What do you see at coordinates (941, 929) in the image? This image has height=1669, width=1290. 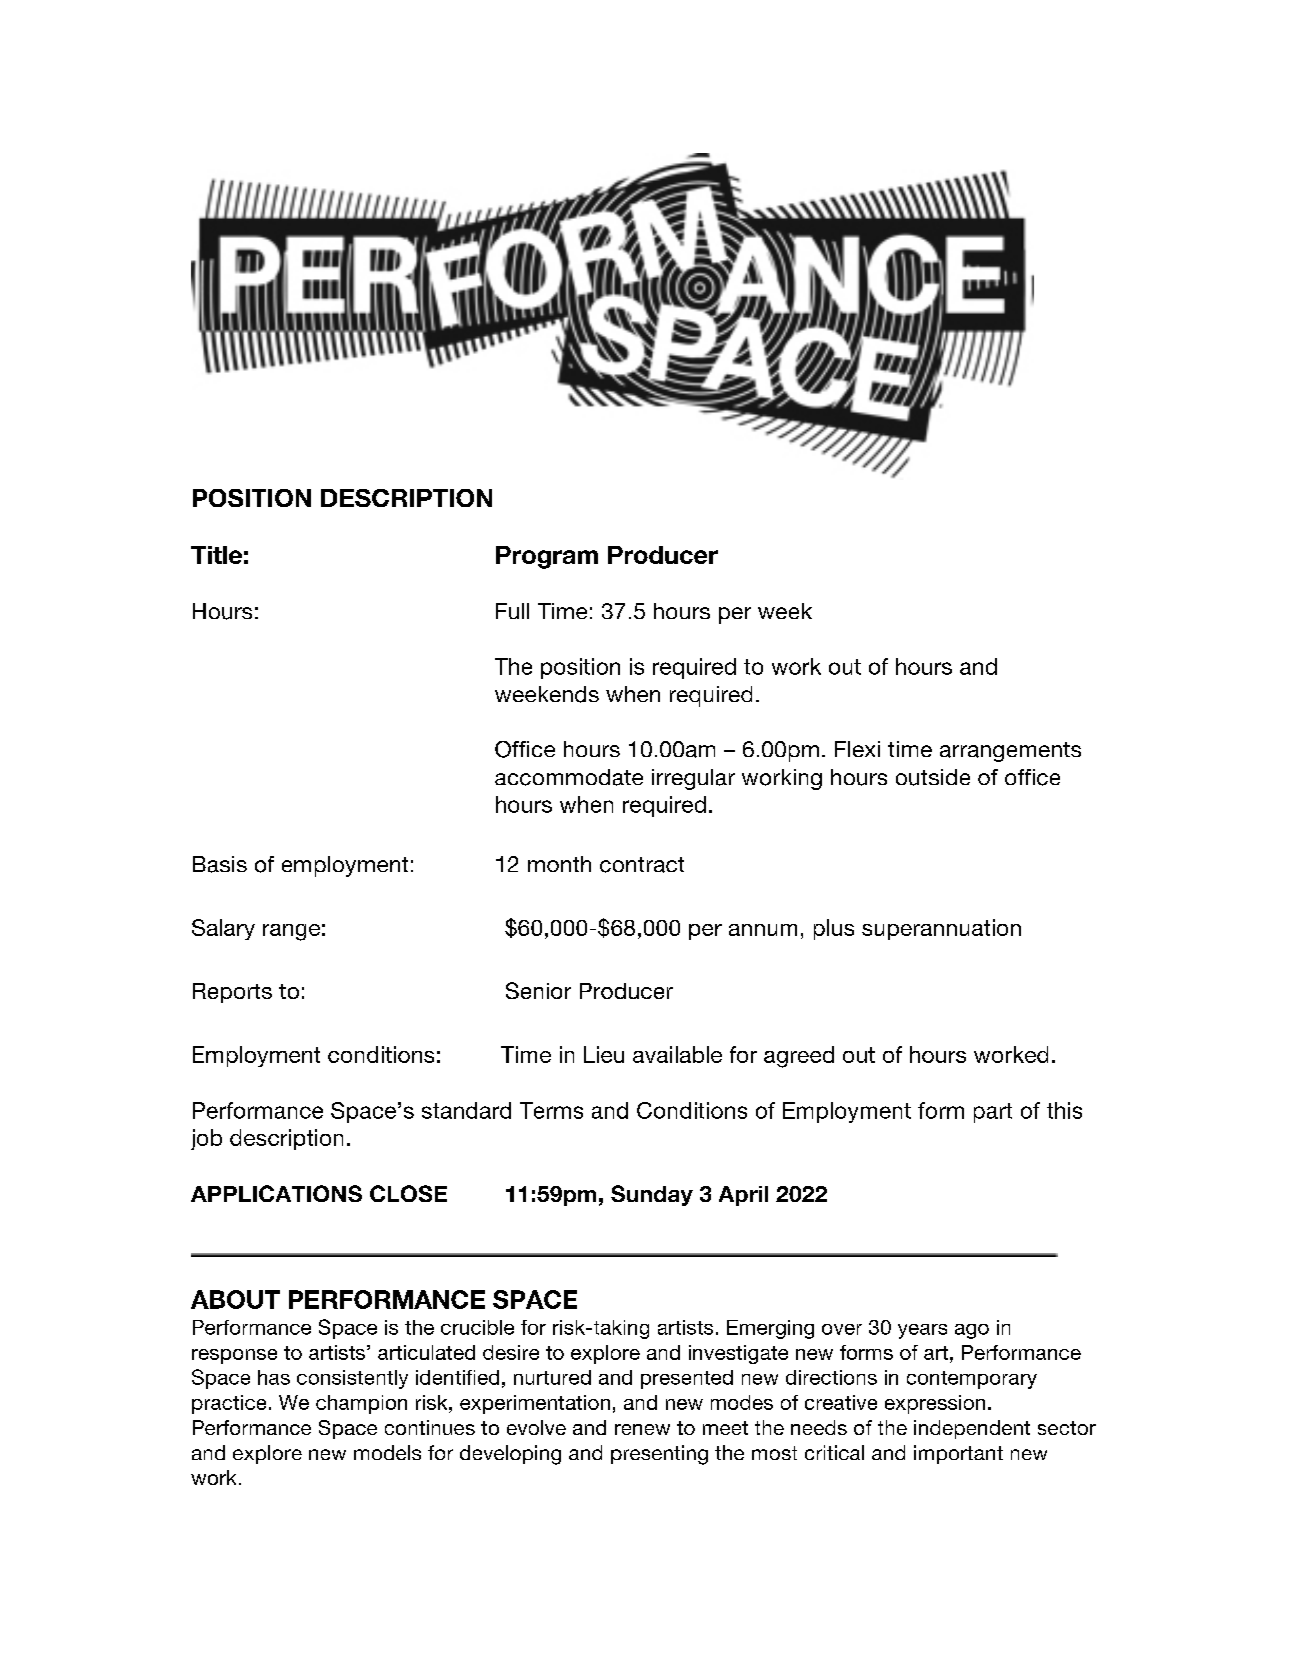 I see `superannuation` at bounding box center [941, 929].
